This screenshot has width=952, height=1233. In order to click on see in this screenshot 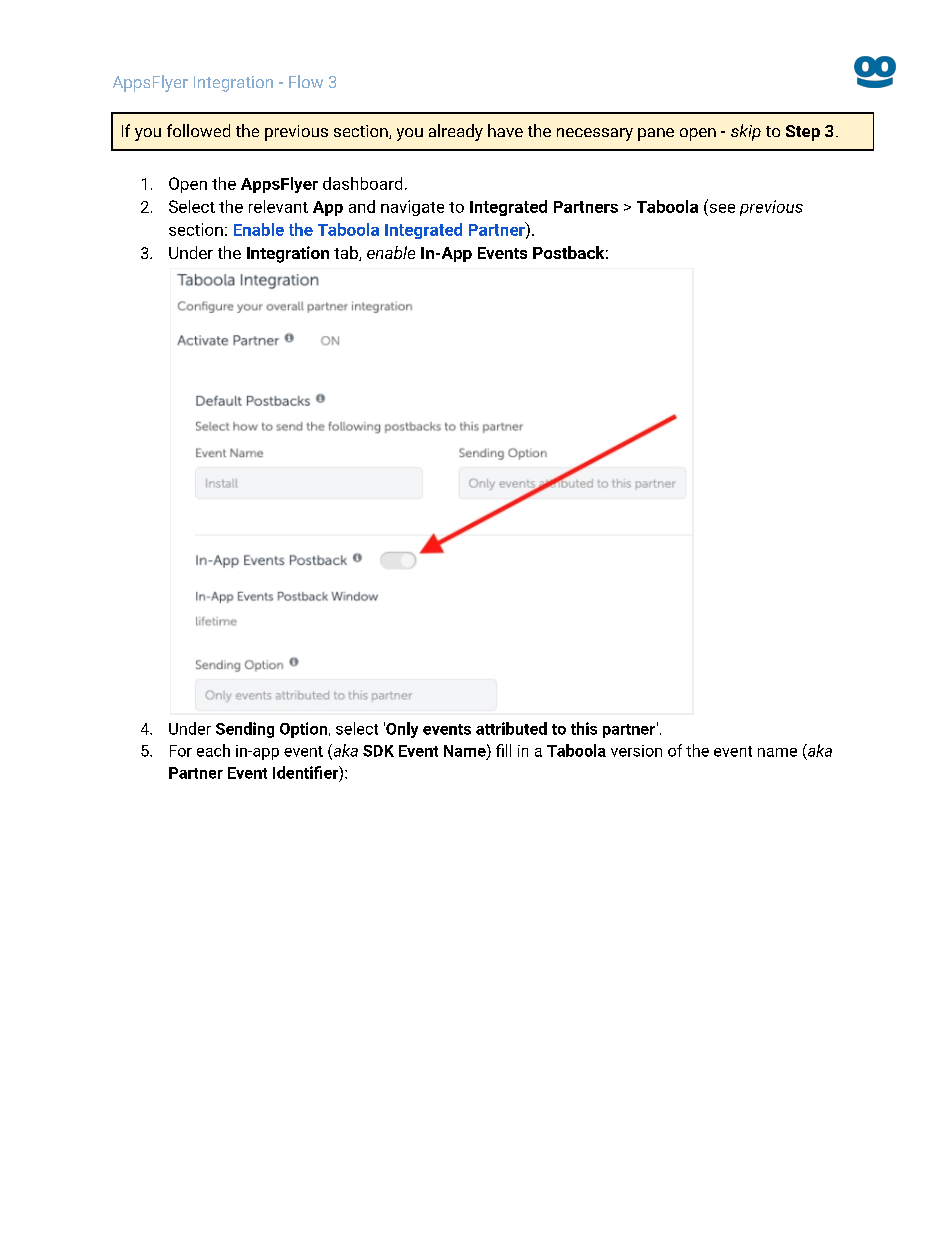, I will do `click(722, 208)`.
